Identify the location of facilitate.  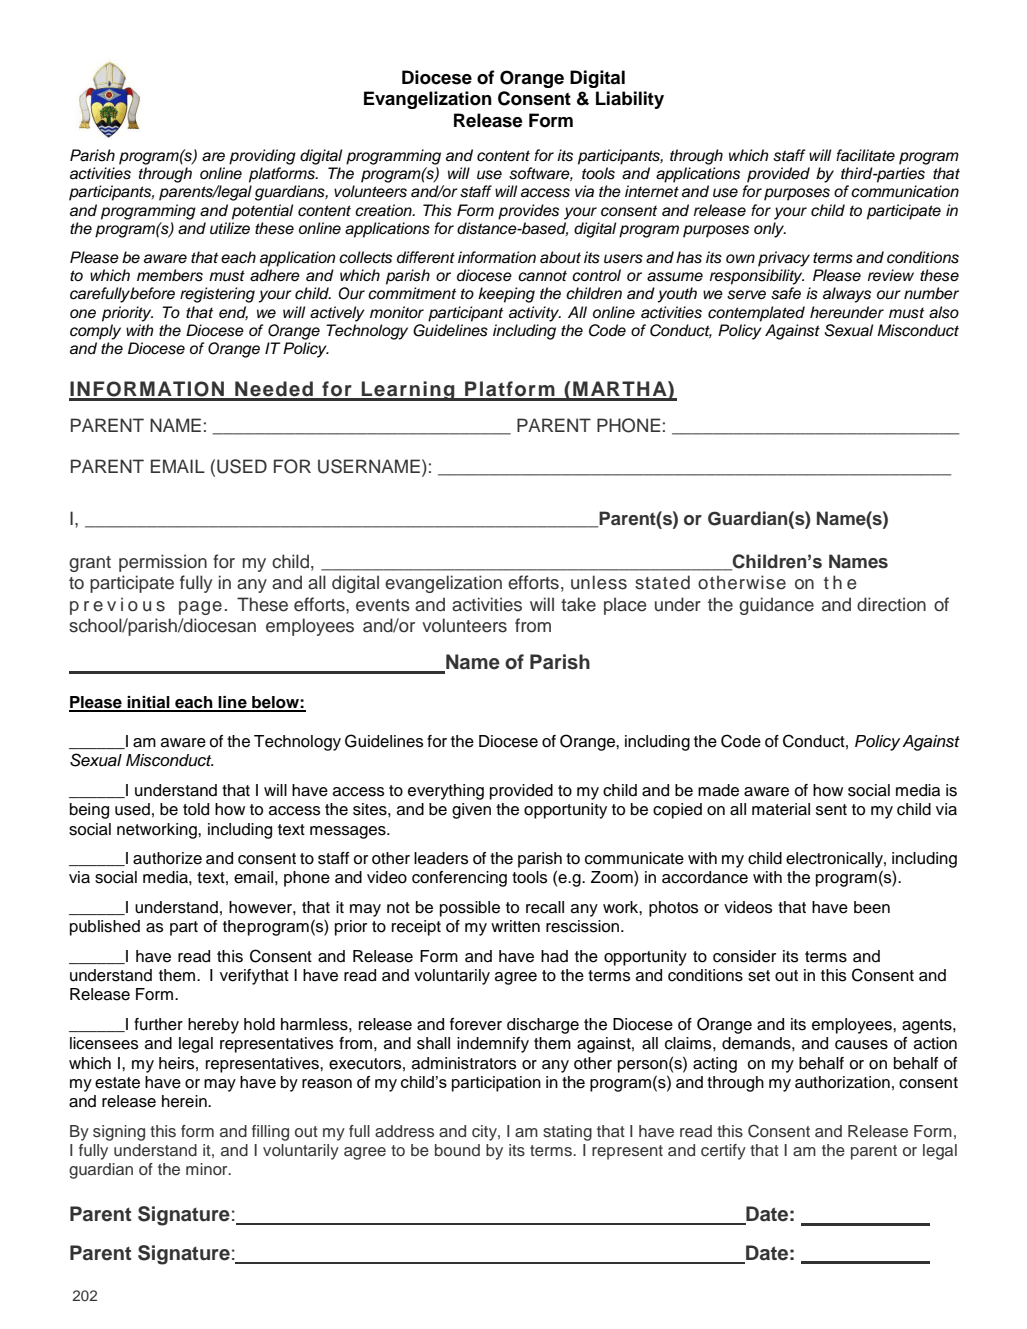
(865, 155).
